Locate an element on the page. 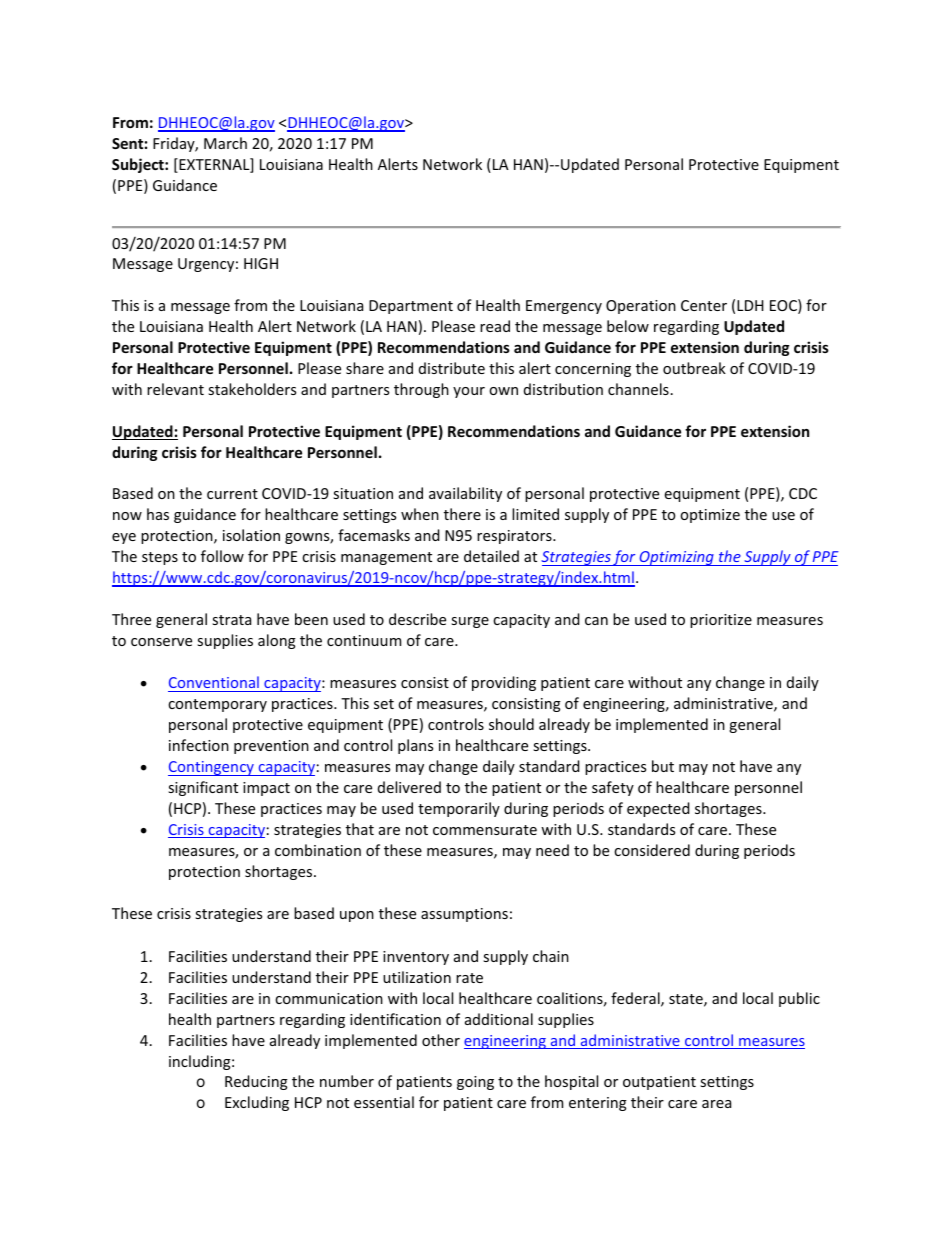 The width and height of the document is (952, 1233). prioritize is located at coordinates (721, 621).
